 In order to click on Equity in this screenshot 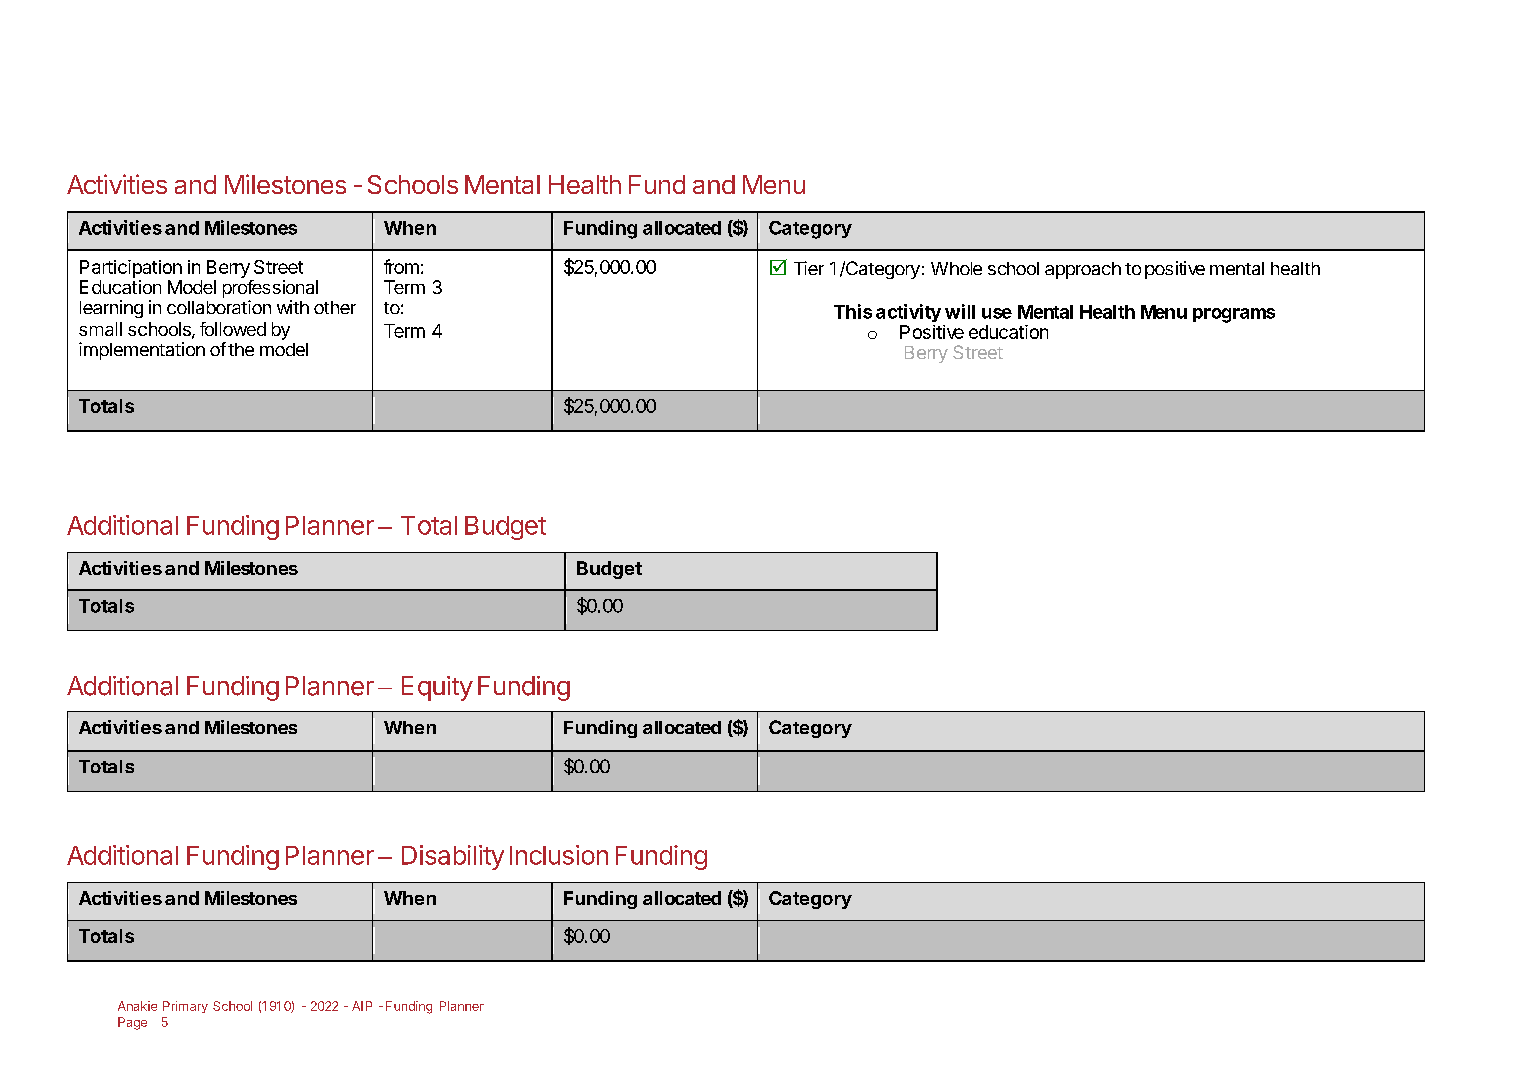, I will do `click(437, 688)`.
